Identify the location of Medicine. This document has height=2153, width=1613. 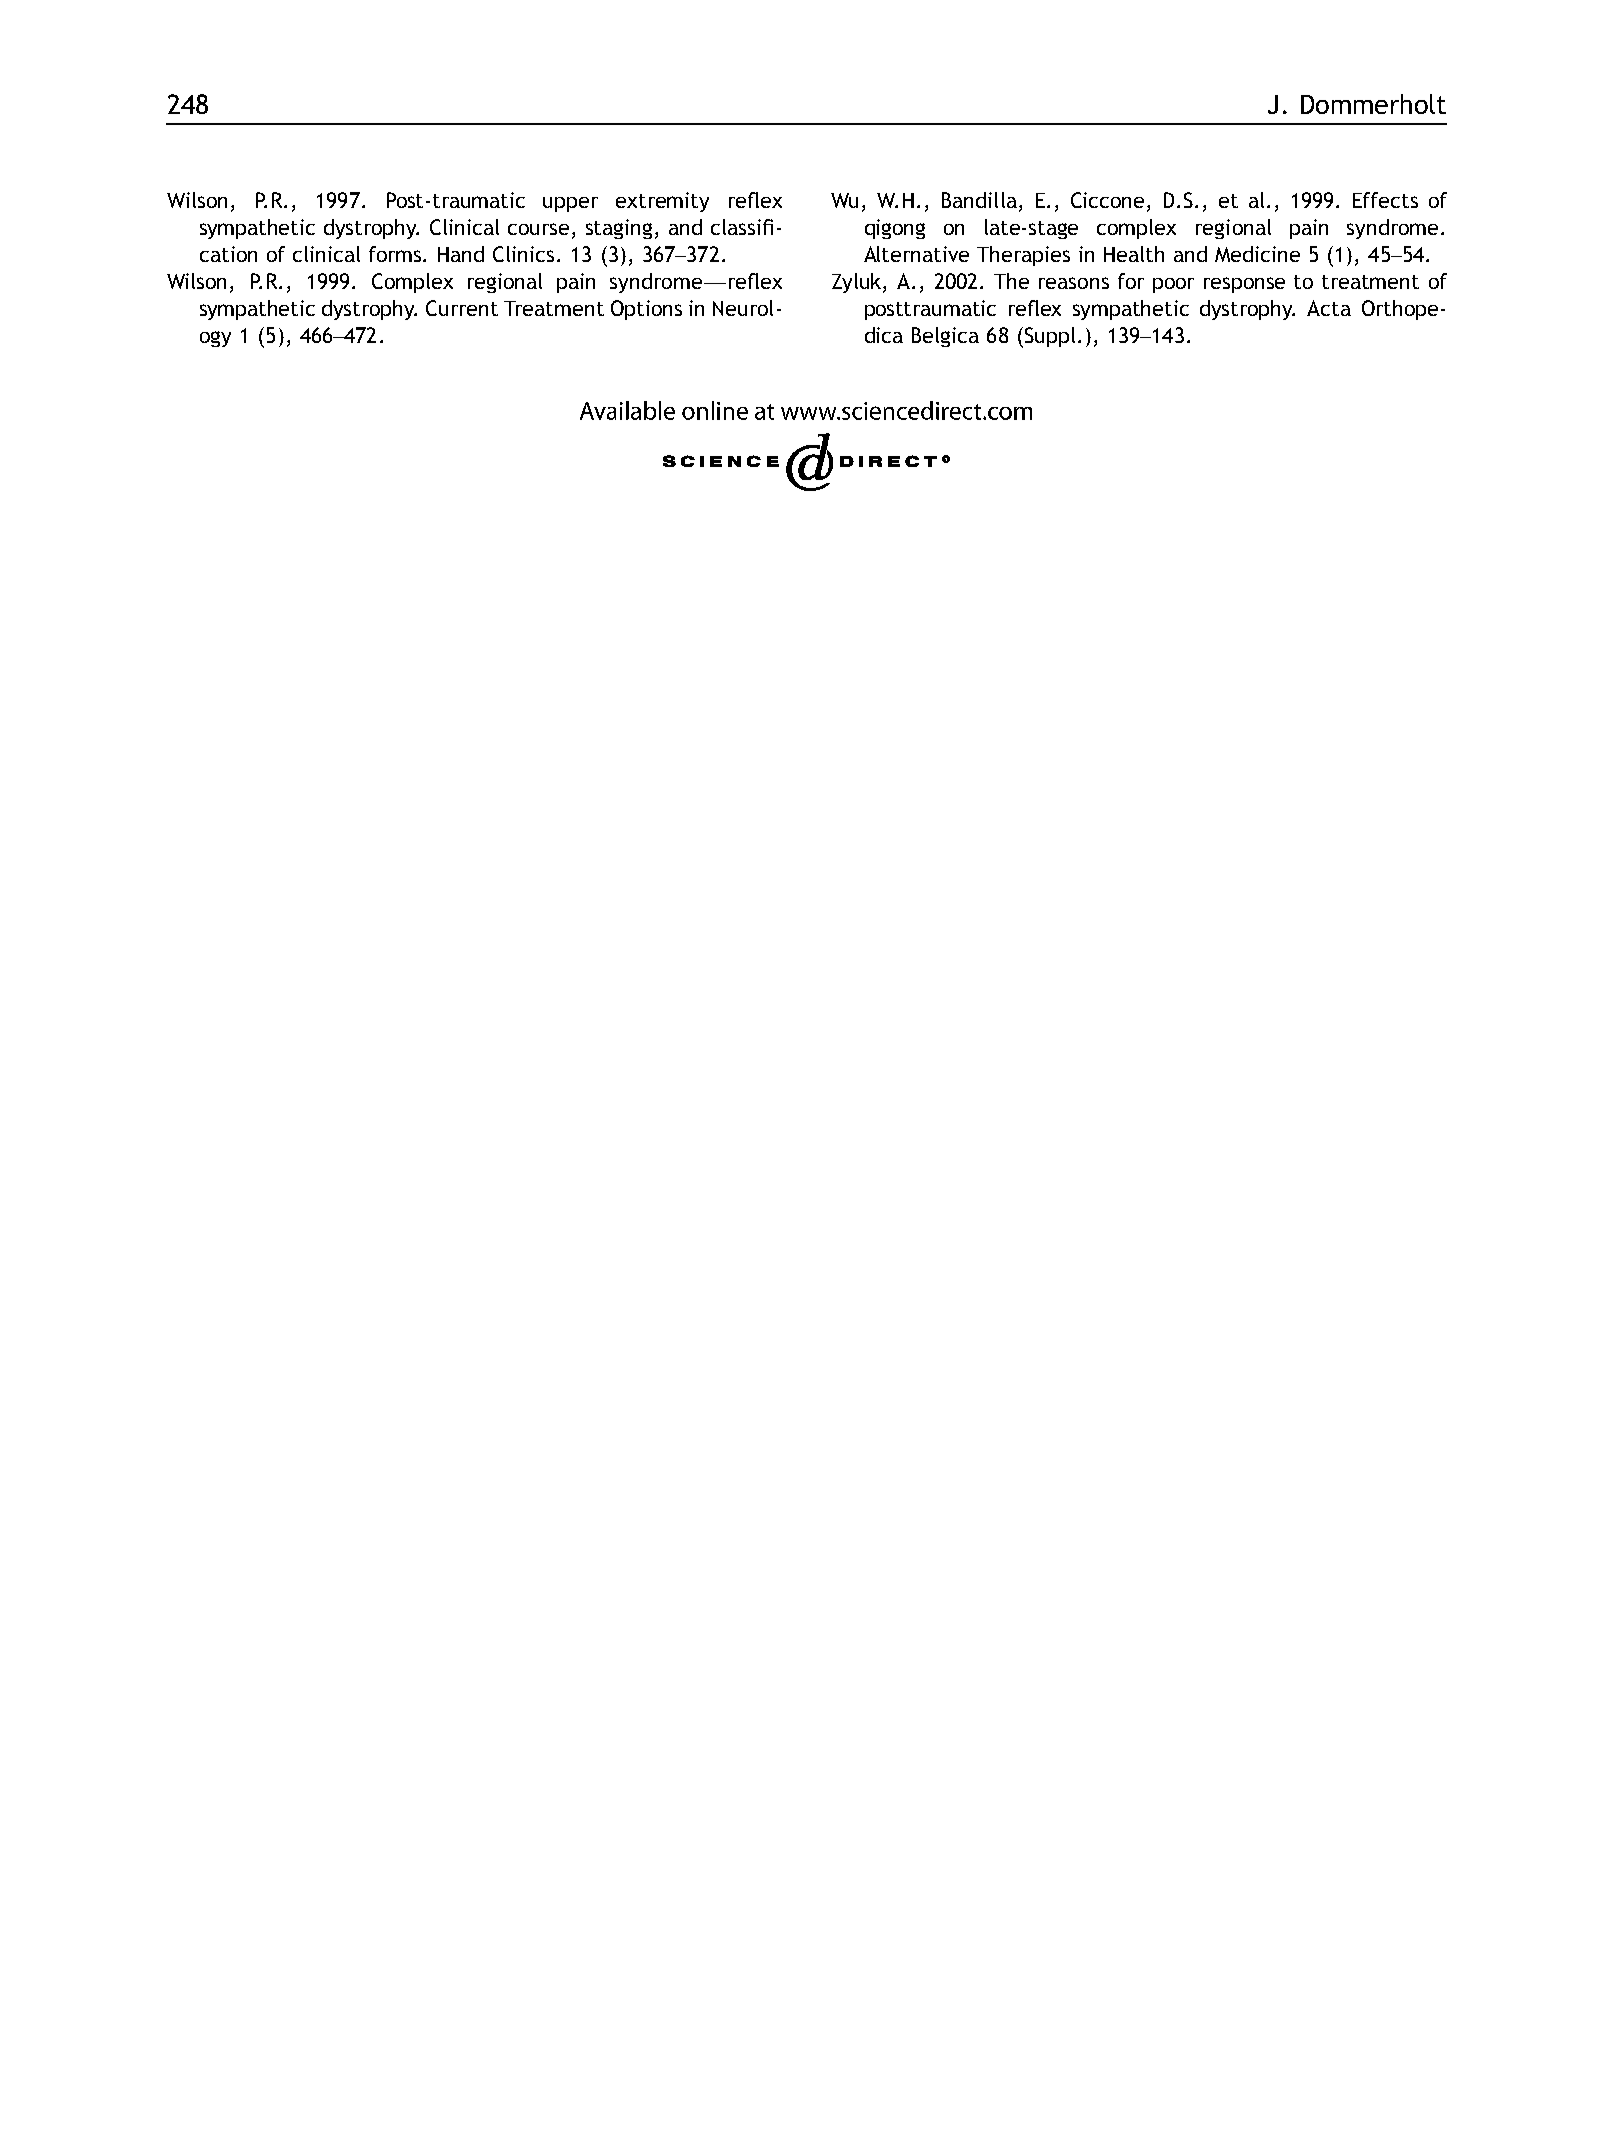
(1257, 254).
